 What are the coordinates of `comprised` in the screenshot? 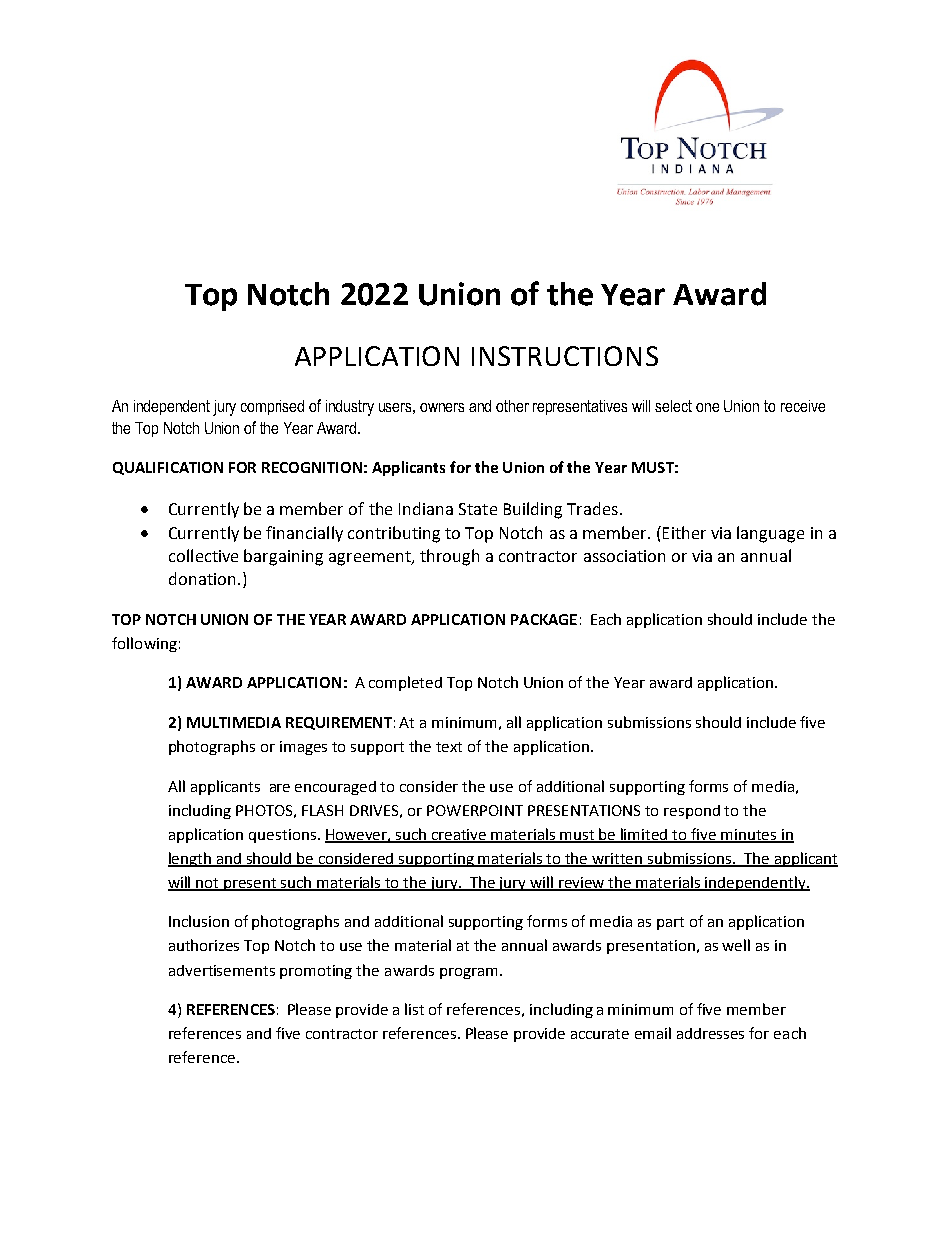 It's located at (272, 407).
